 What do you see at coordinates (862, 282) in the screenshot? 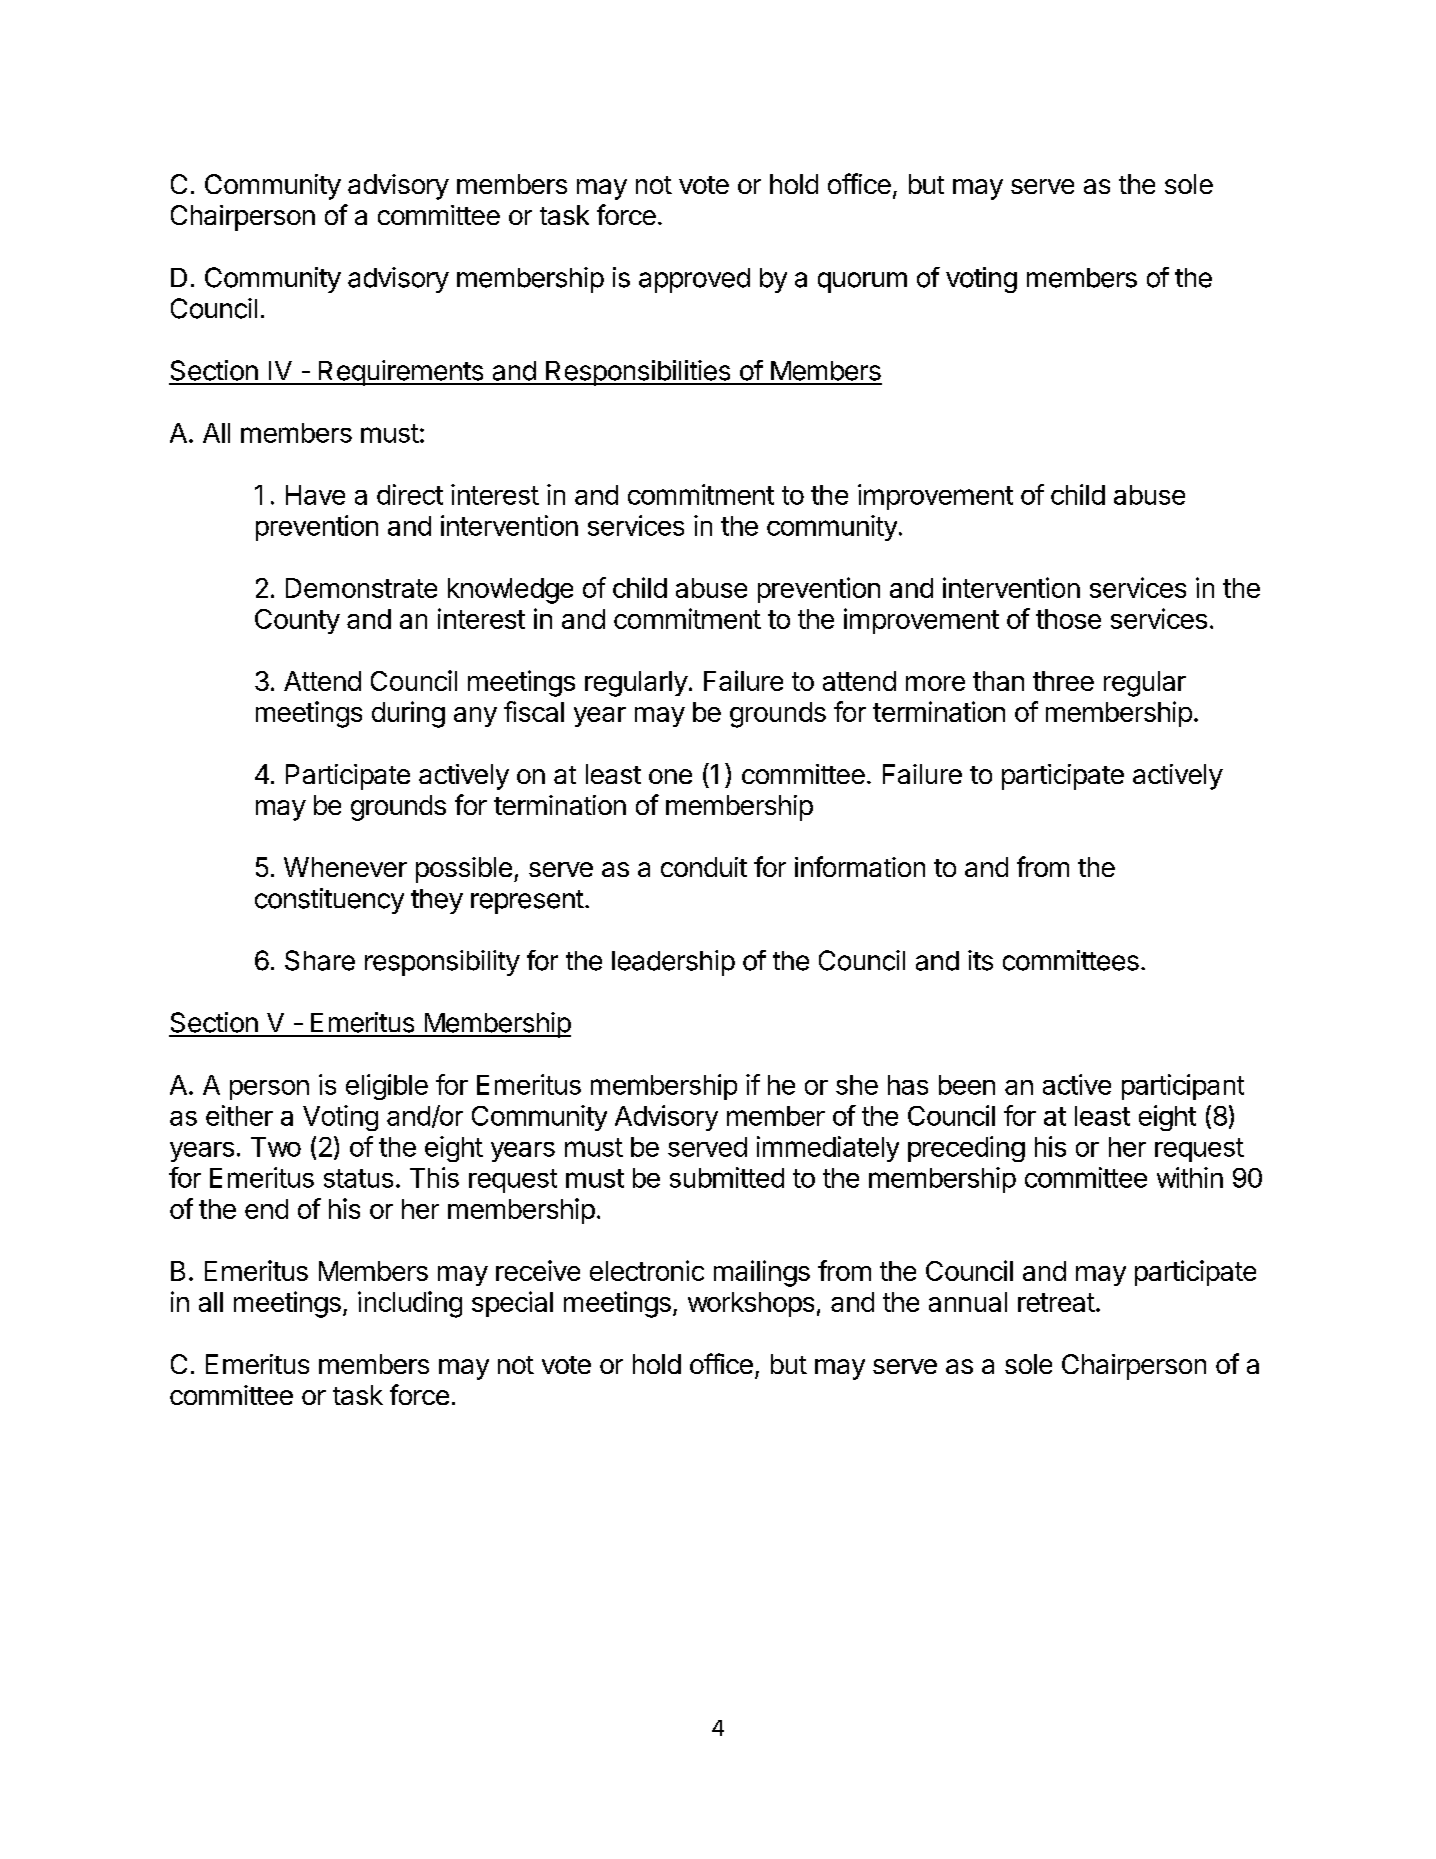
I see `quorum` at bounding box center [862, 282].
